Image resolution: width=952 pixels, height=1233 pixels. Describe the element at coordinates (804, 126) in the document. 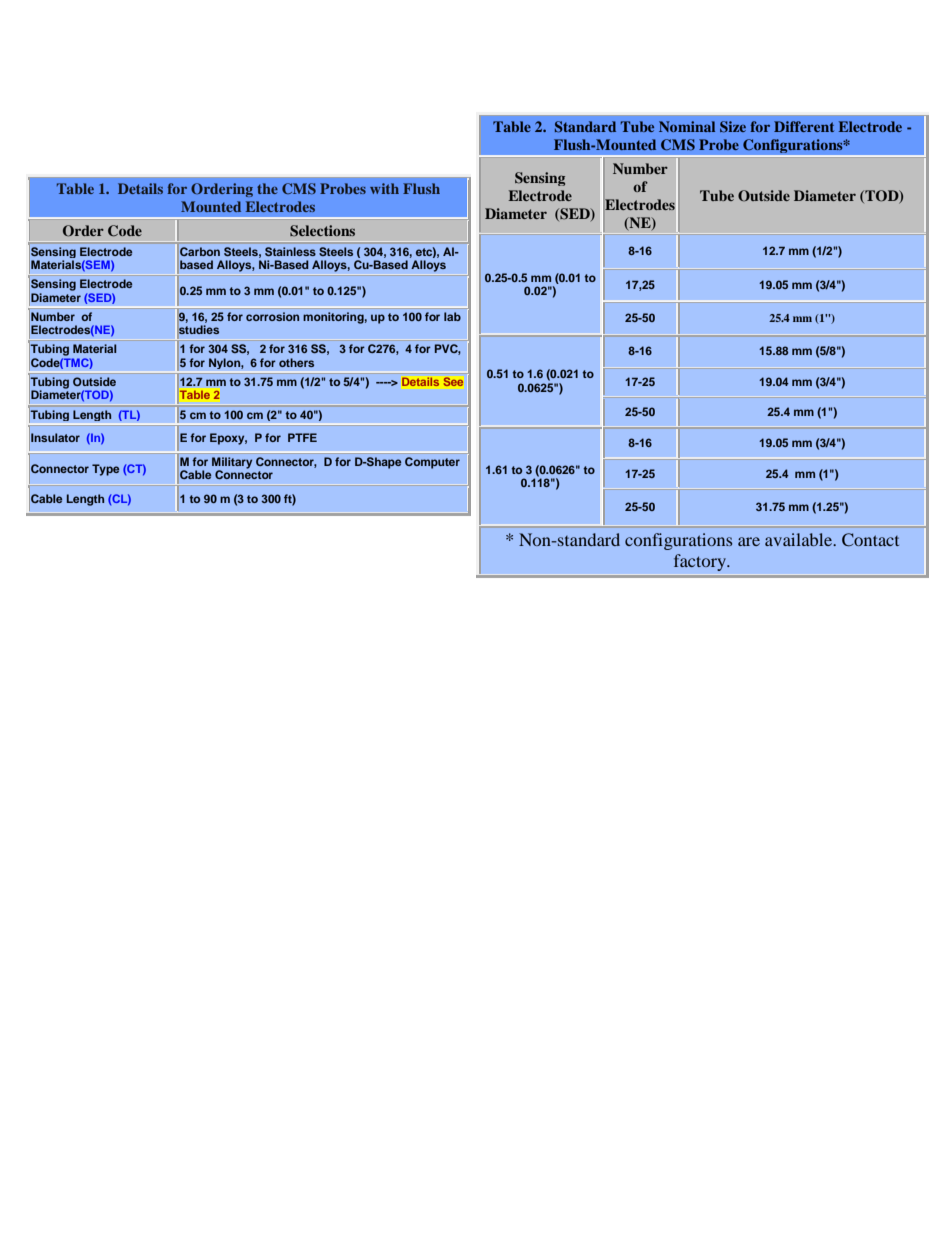

I see `Different` at that location.
